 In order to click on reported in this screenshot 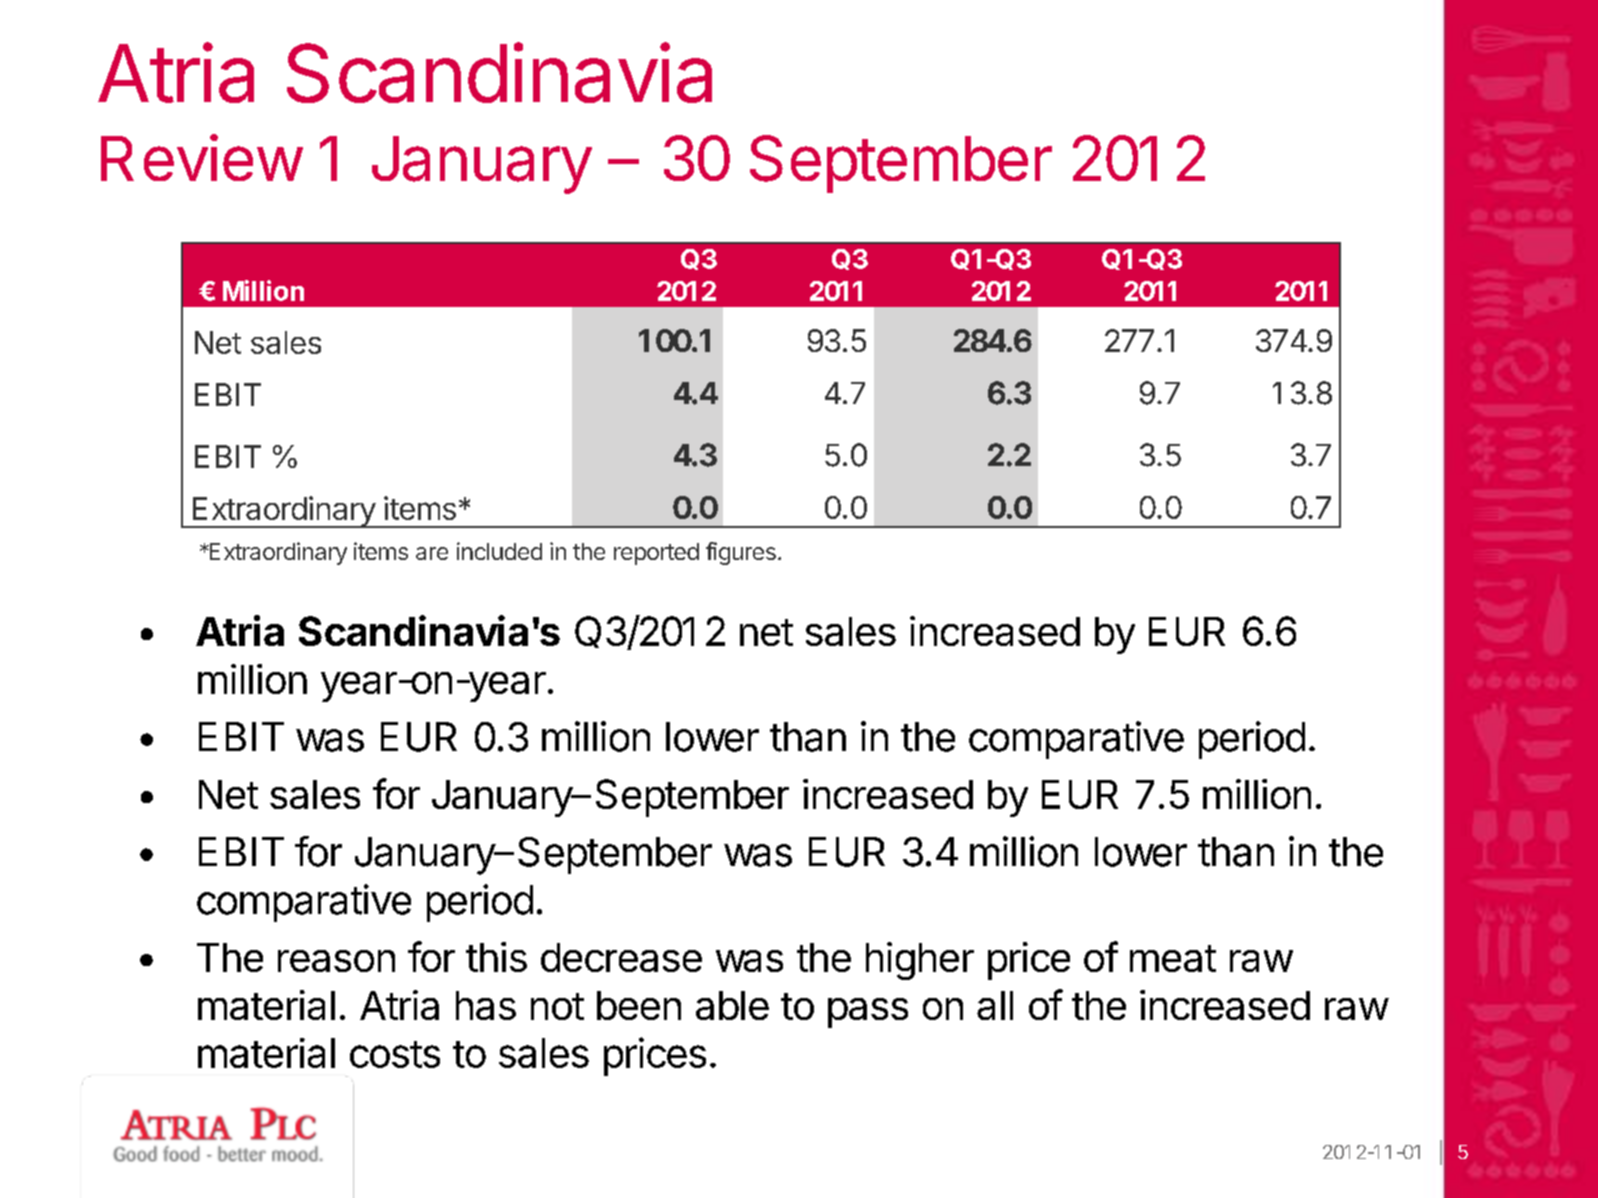, I will do `click(656, 554)`.
